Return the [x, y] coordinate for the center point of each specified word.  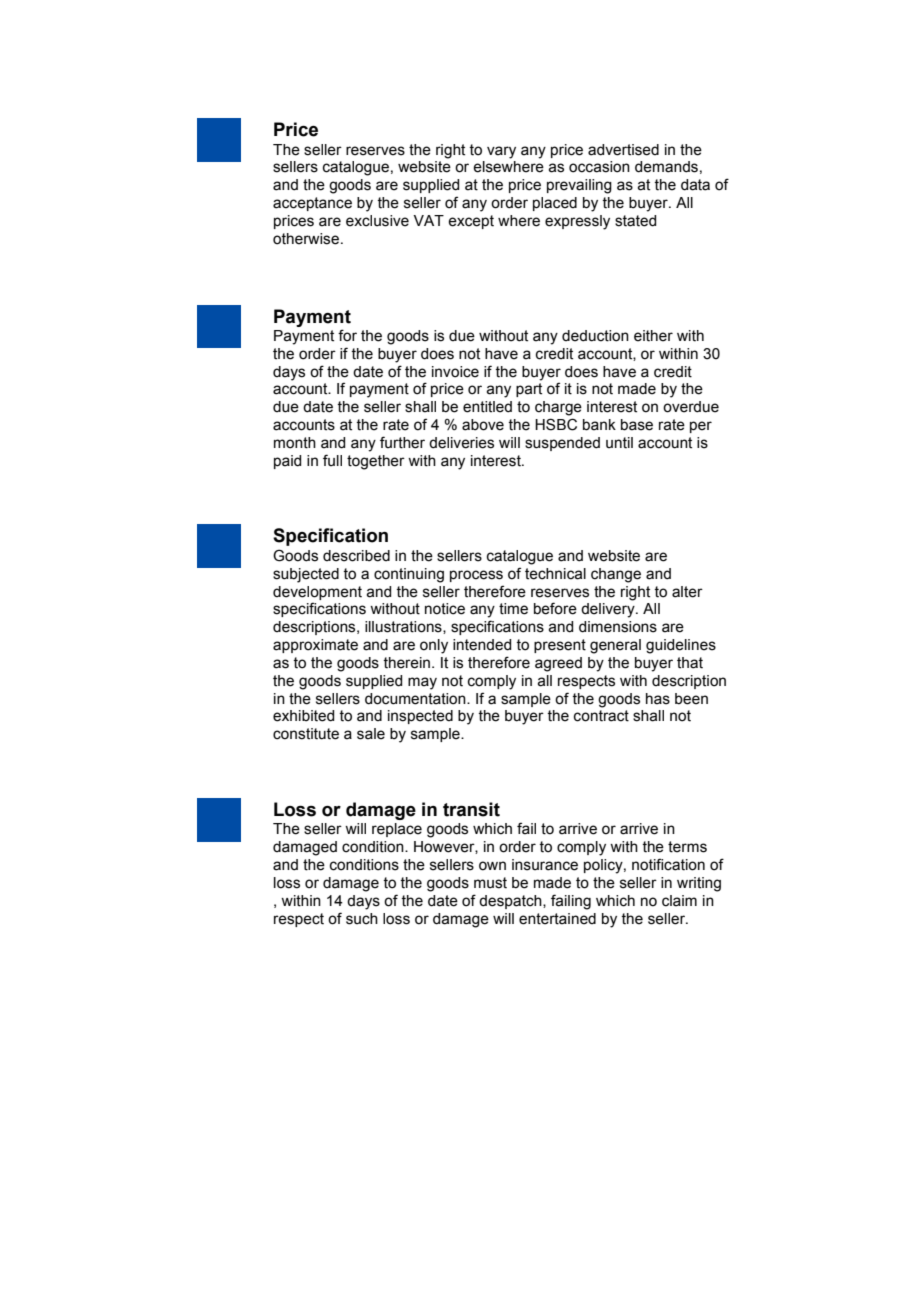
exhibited [303, 716]
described [356, 556]
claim [679, 901]
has [658, 699]
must [490, 883]
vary [501, 152]
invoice [455, 372]
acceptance [312, 204]
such [362, 919]
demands [666, 167]
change [616, 575]
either [653, 336]
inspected [420, 717]
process [476, 576]
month [295, 443]
